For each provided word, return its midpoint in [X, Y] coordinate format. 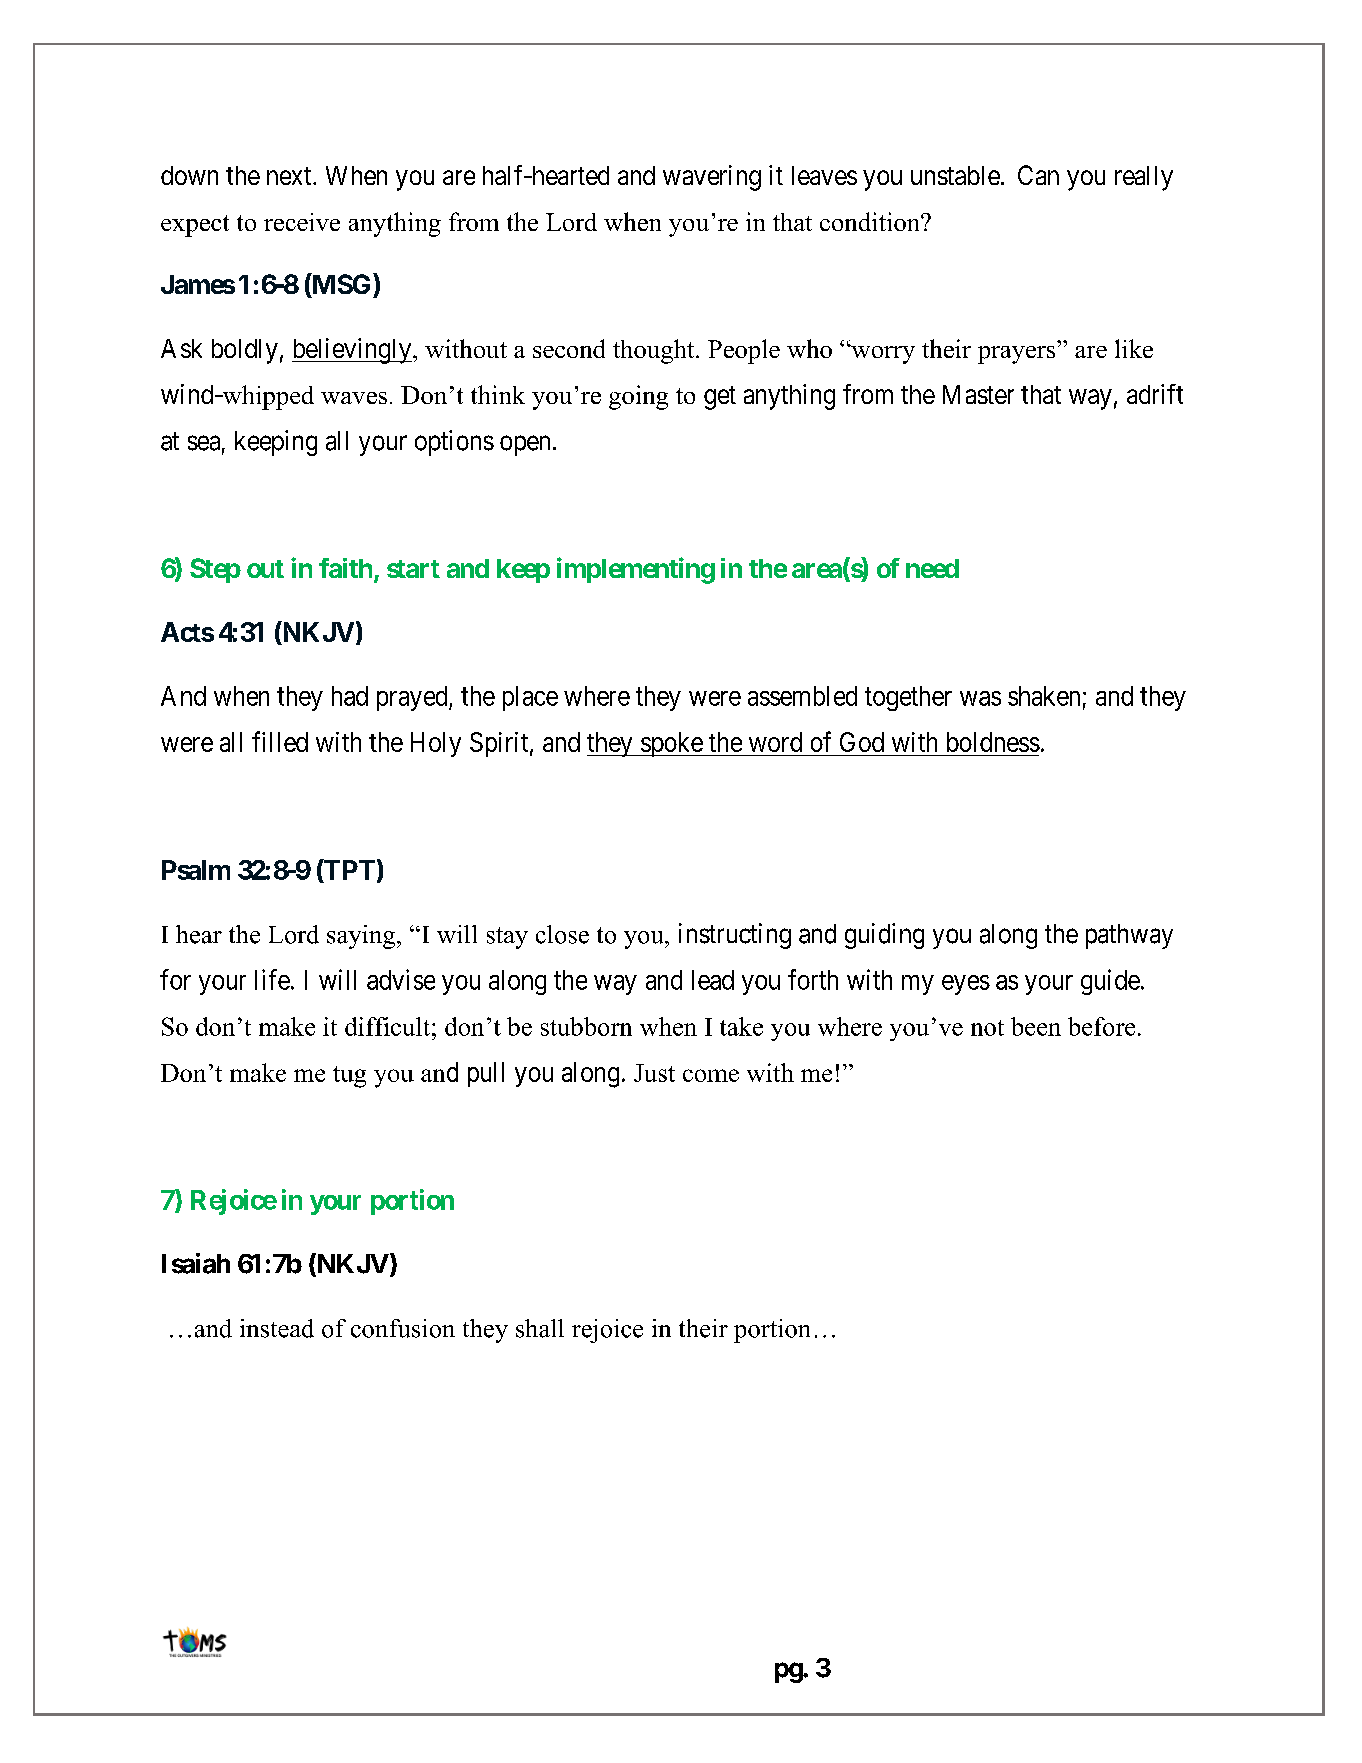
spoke [671, 744]
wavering [712, 178]
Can [1038, 175]
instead [277, 1328]
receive [302, 222]
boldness [993, 742]
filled [280, 741]
